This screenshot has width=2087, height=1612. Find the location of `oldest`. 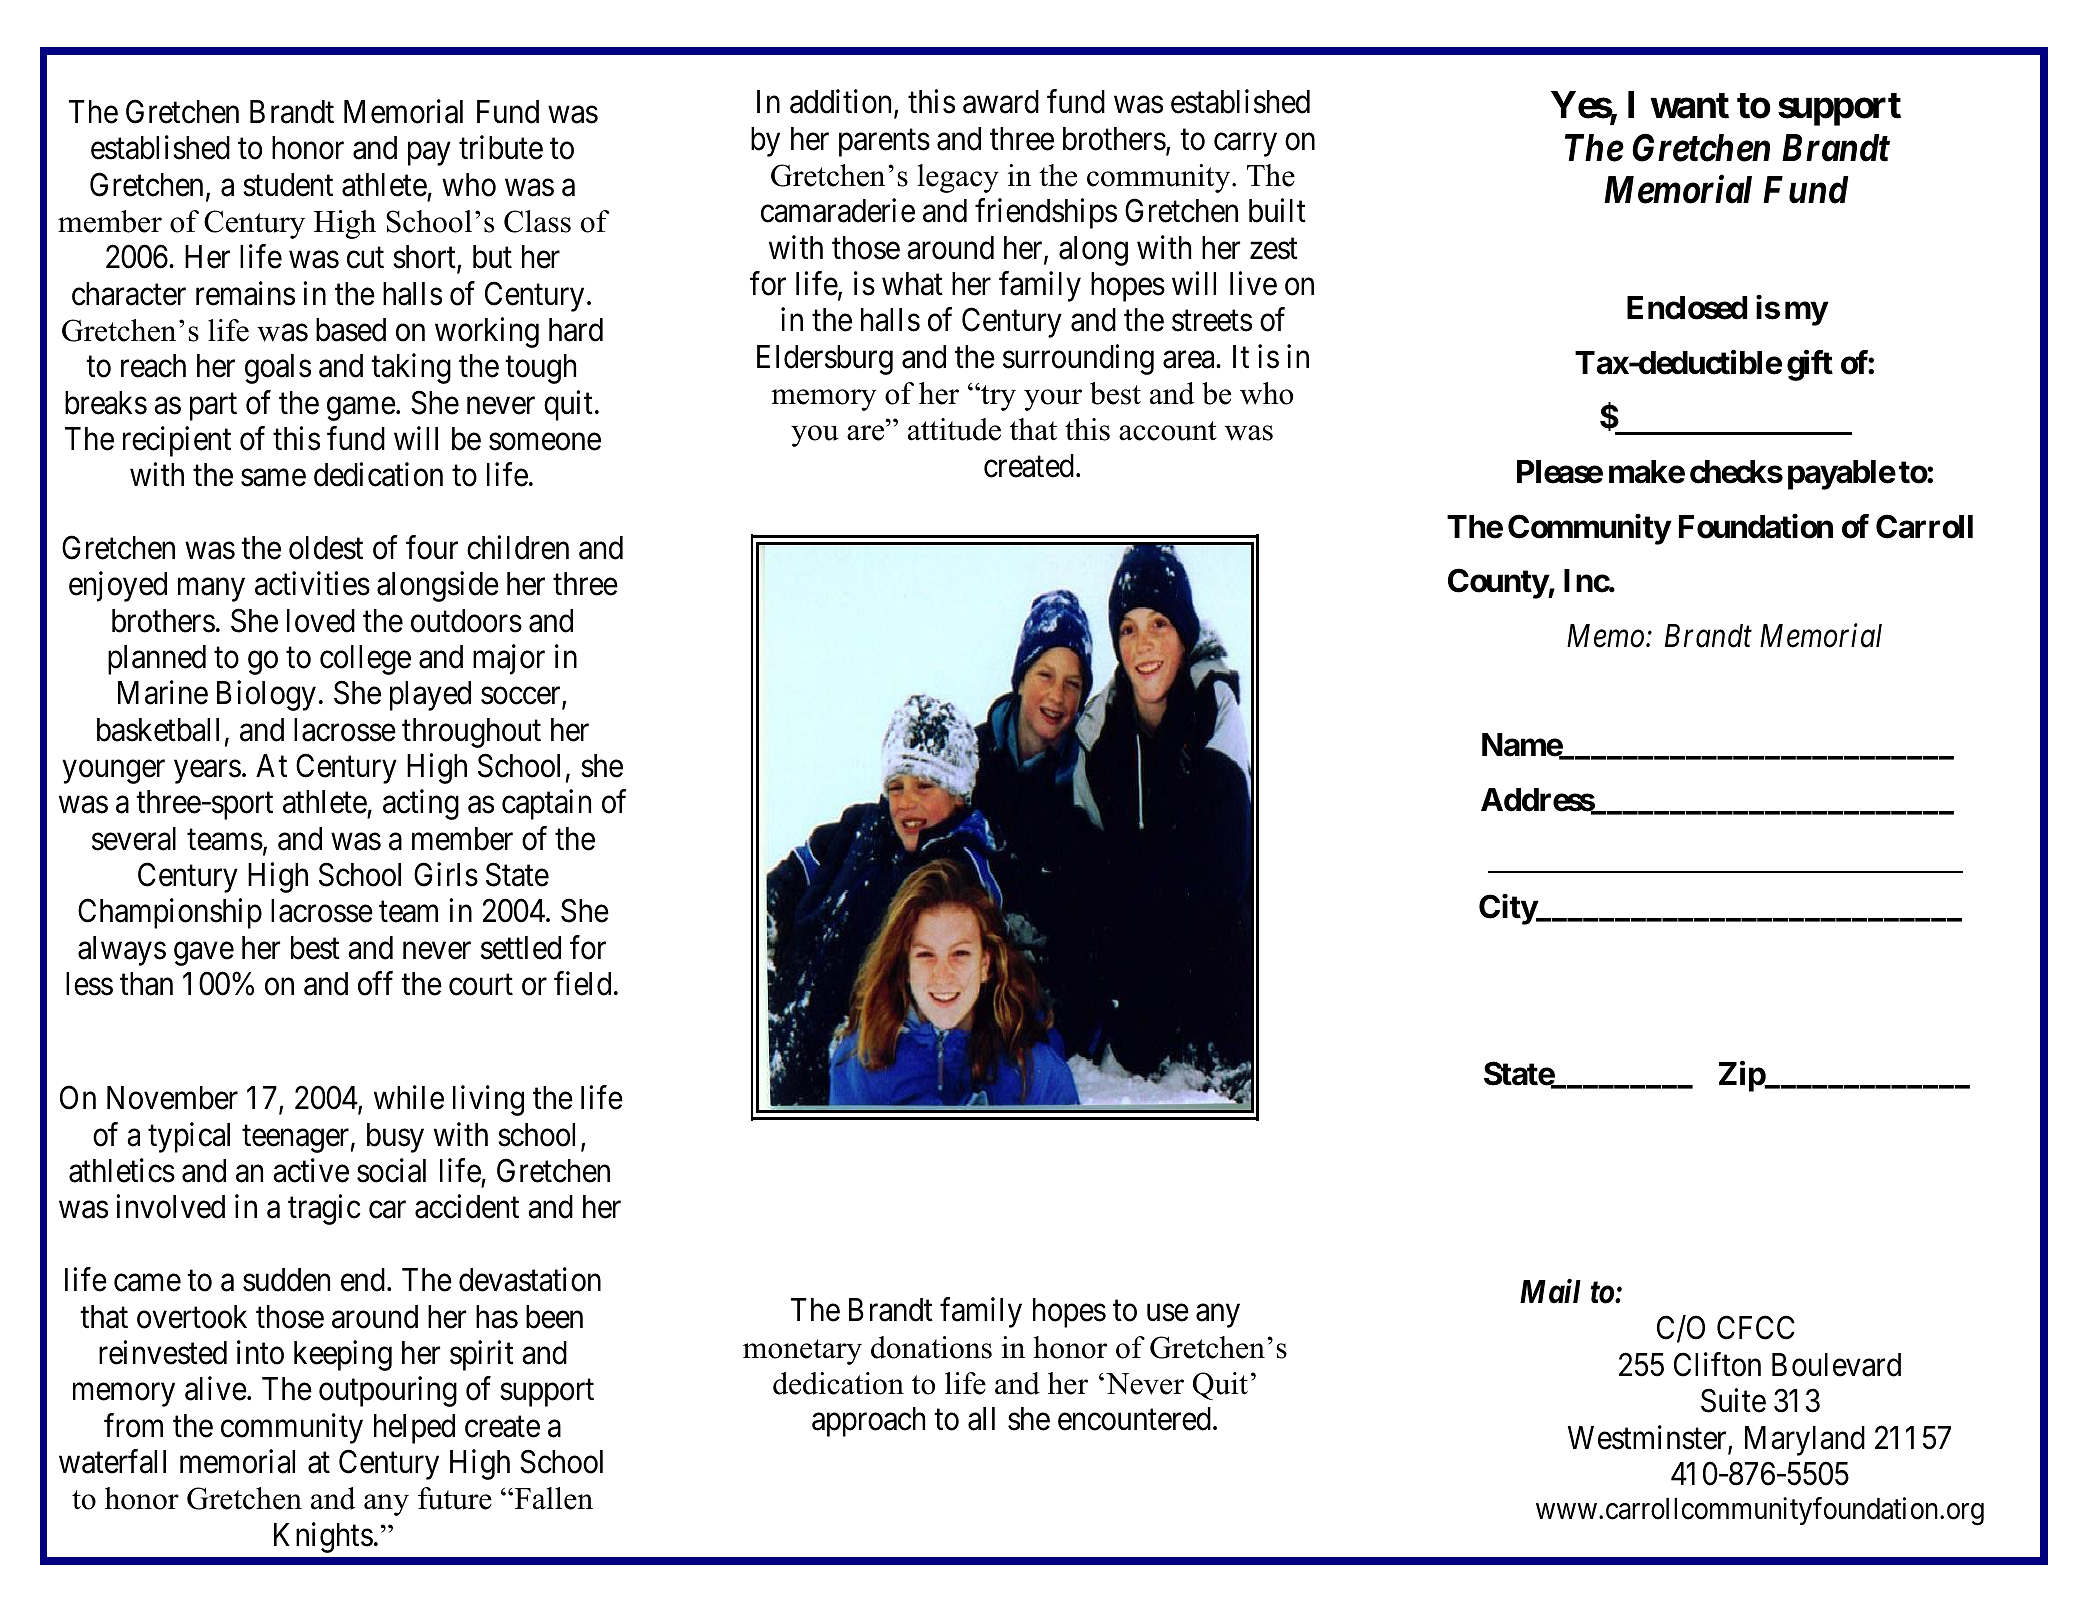

oldest is located at coordinates (326, 548).
